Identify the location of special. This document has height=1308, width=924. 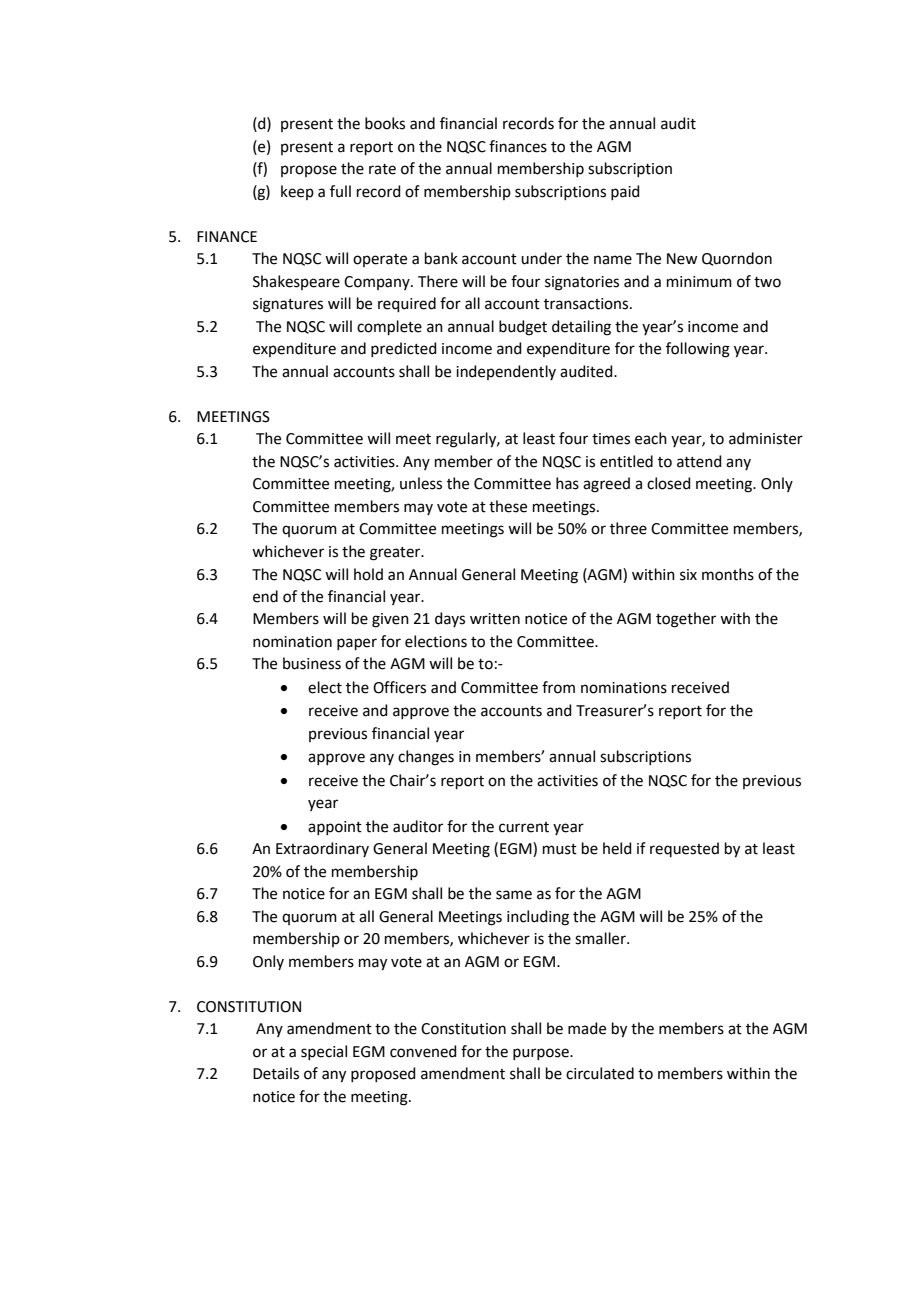
(324, 1052).
